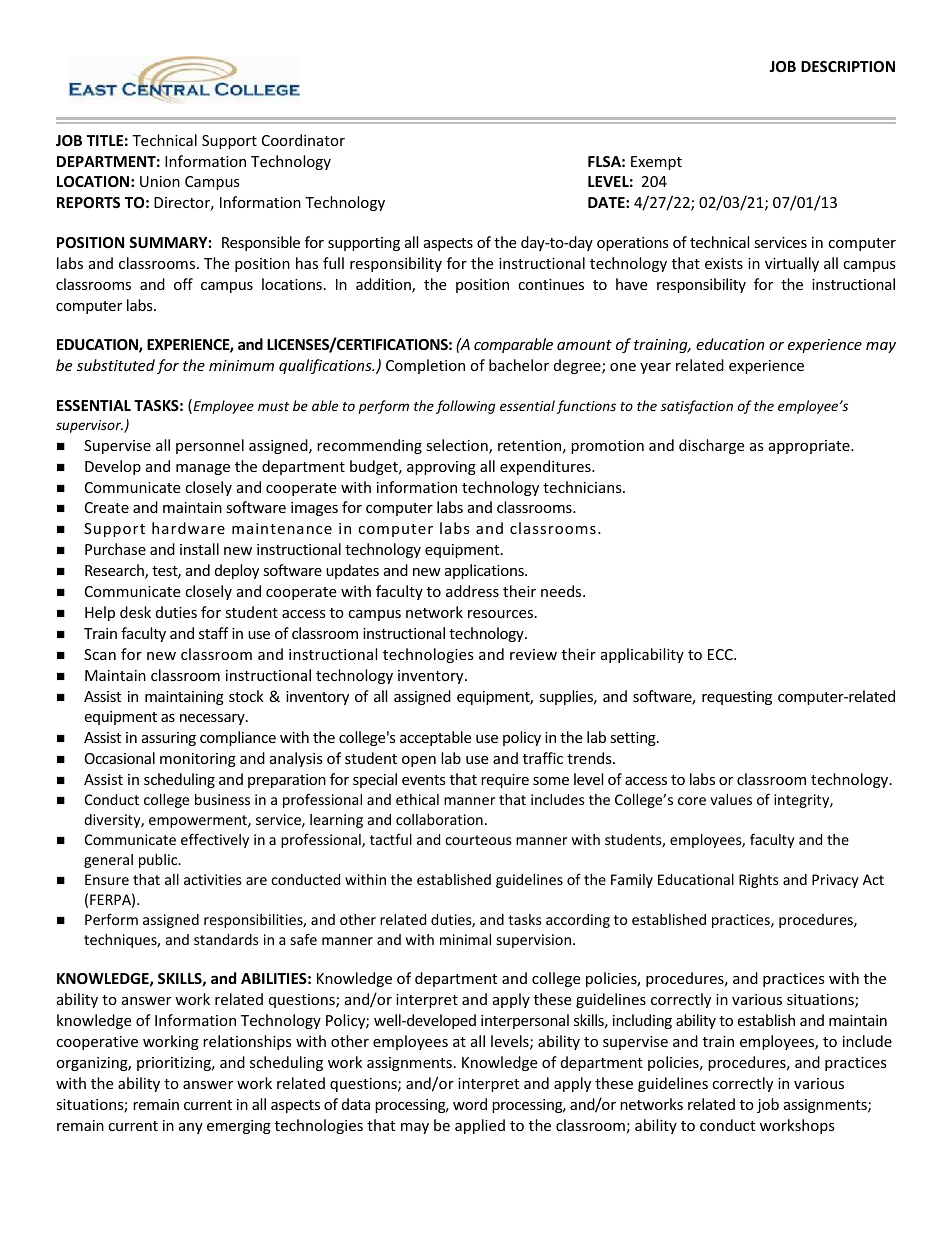 The height and width of the image is (1233, 952). I want to click on Union, so click(160, 181).
